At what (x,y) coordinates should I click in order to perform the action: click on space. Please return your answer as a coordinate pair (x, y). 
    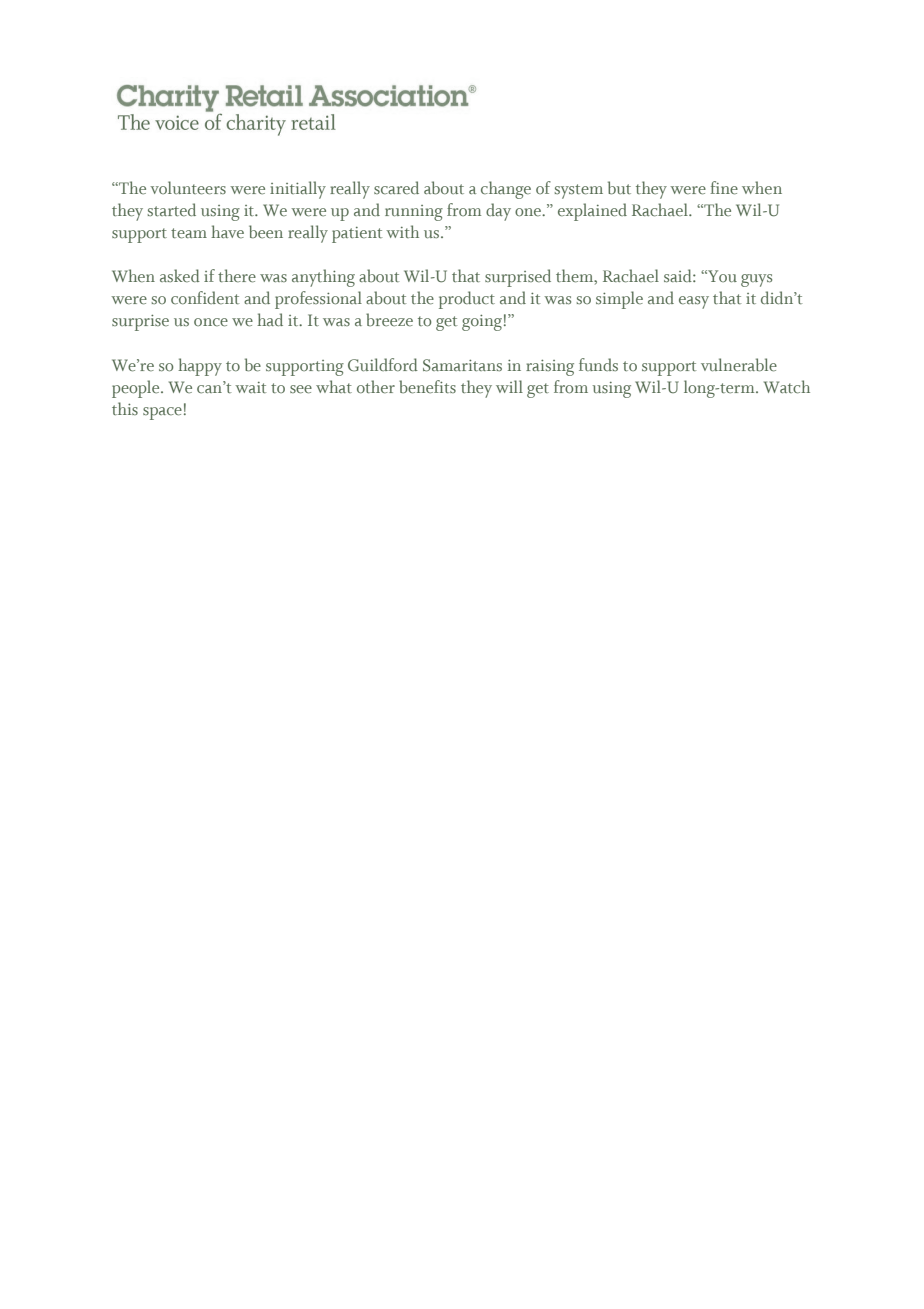
    Looking at the image, I should click on (162, 413).
